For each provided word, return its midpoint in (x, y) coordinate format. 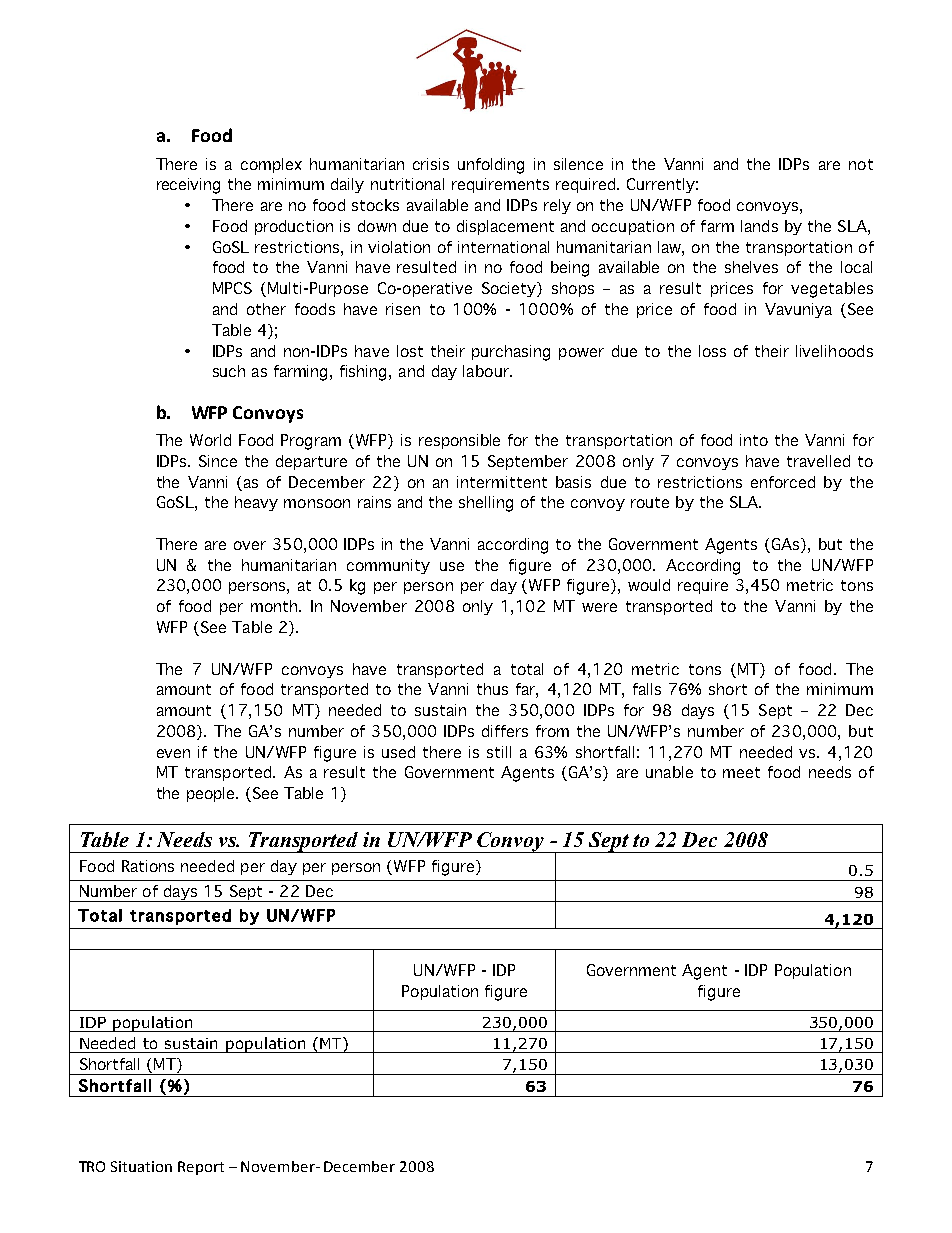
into (754, 440)
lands (759, 226)
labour (487, 371)
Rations (148, 866)
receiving (188, 186)
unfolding (491, 166)
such (229, 371)
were (599, 607)
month (275, 606)
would (649, 585)
